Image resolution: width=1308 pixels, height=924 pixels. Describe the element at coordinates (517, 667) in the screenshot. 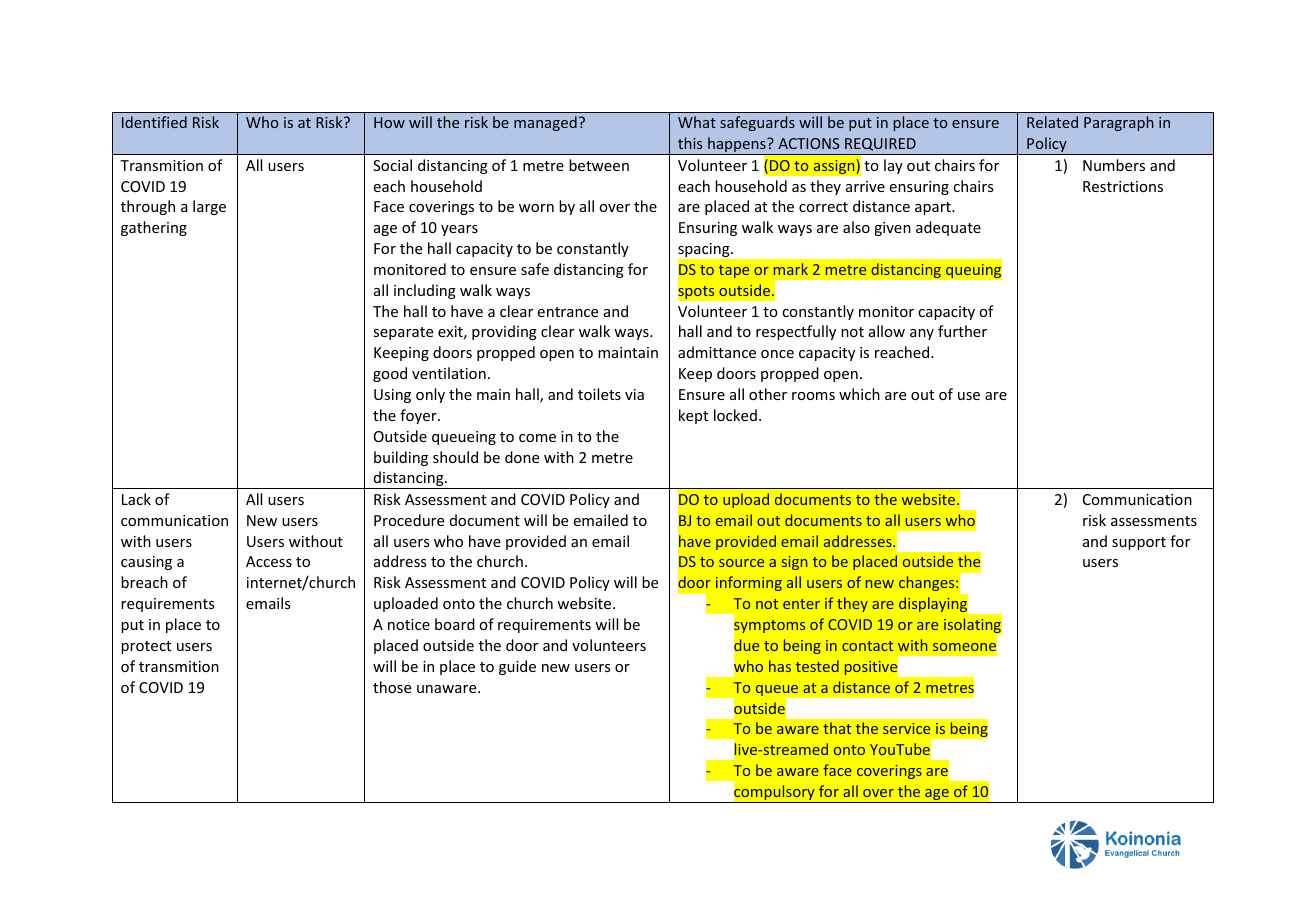

I see `guide` at that location.
